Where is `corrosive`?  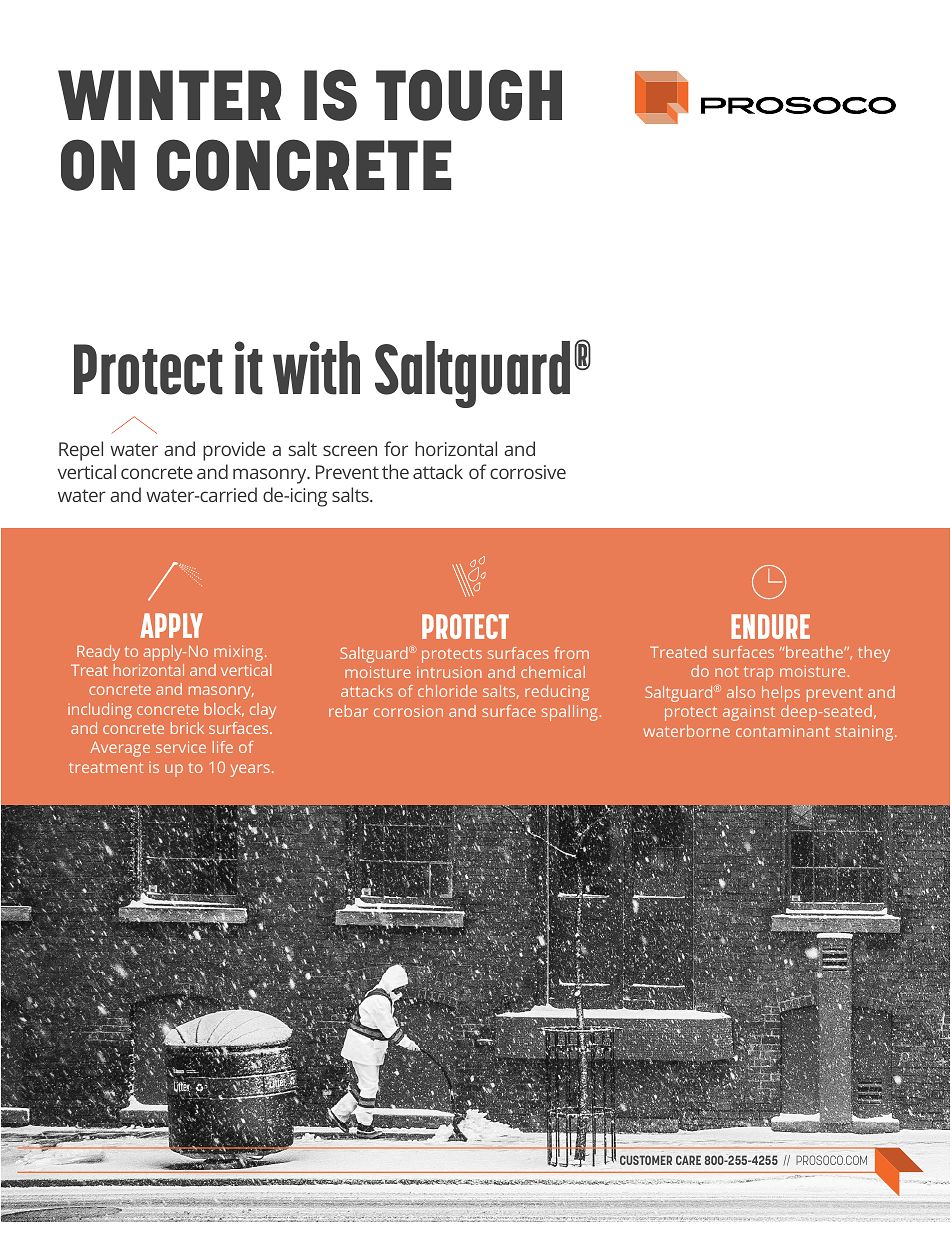 corrosive is located at coordinates (528, 472).
